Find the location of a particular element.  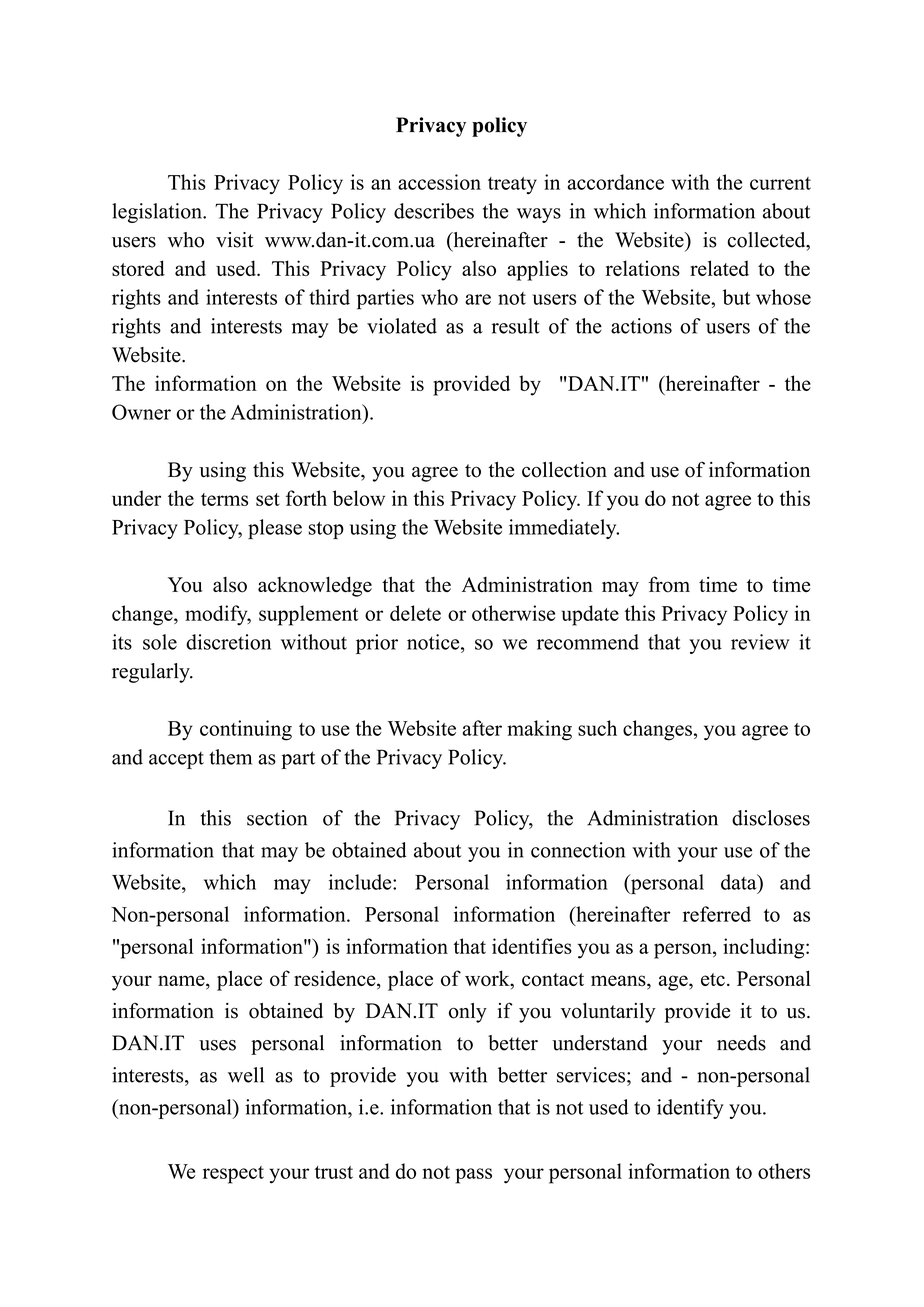

legislation is located at coordinates (158, 213).
